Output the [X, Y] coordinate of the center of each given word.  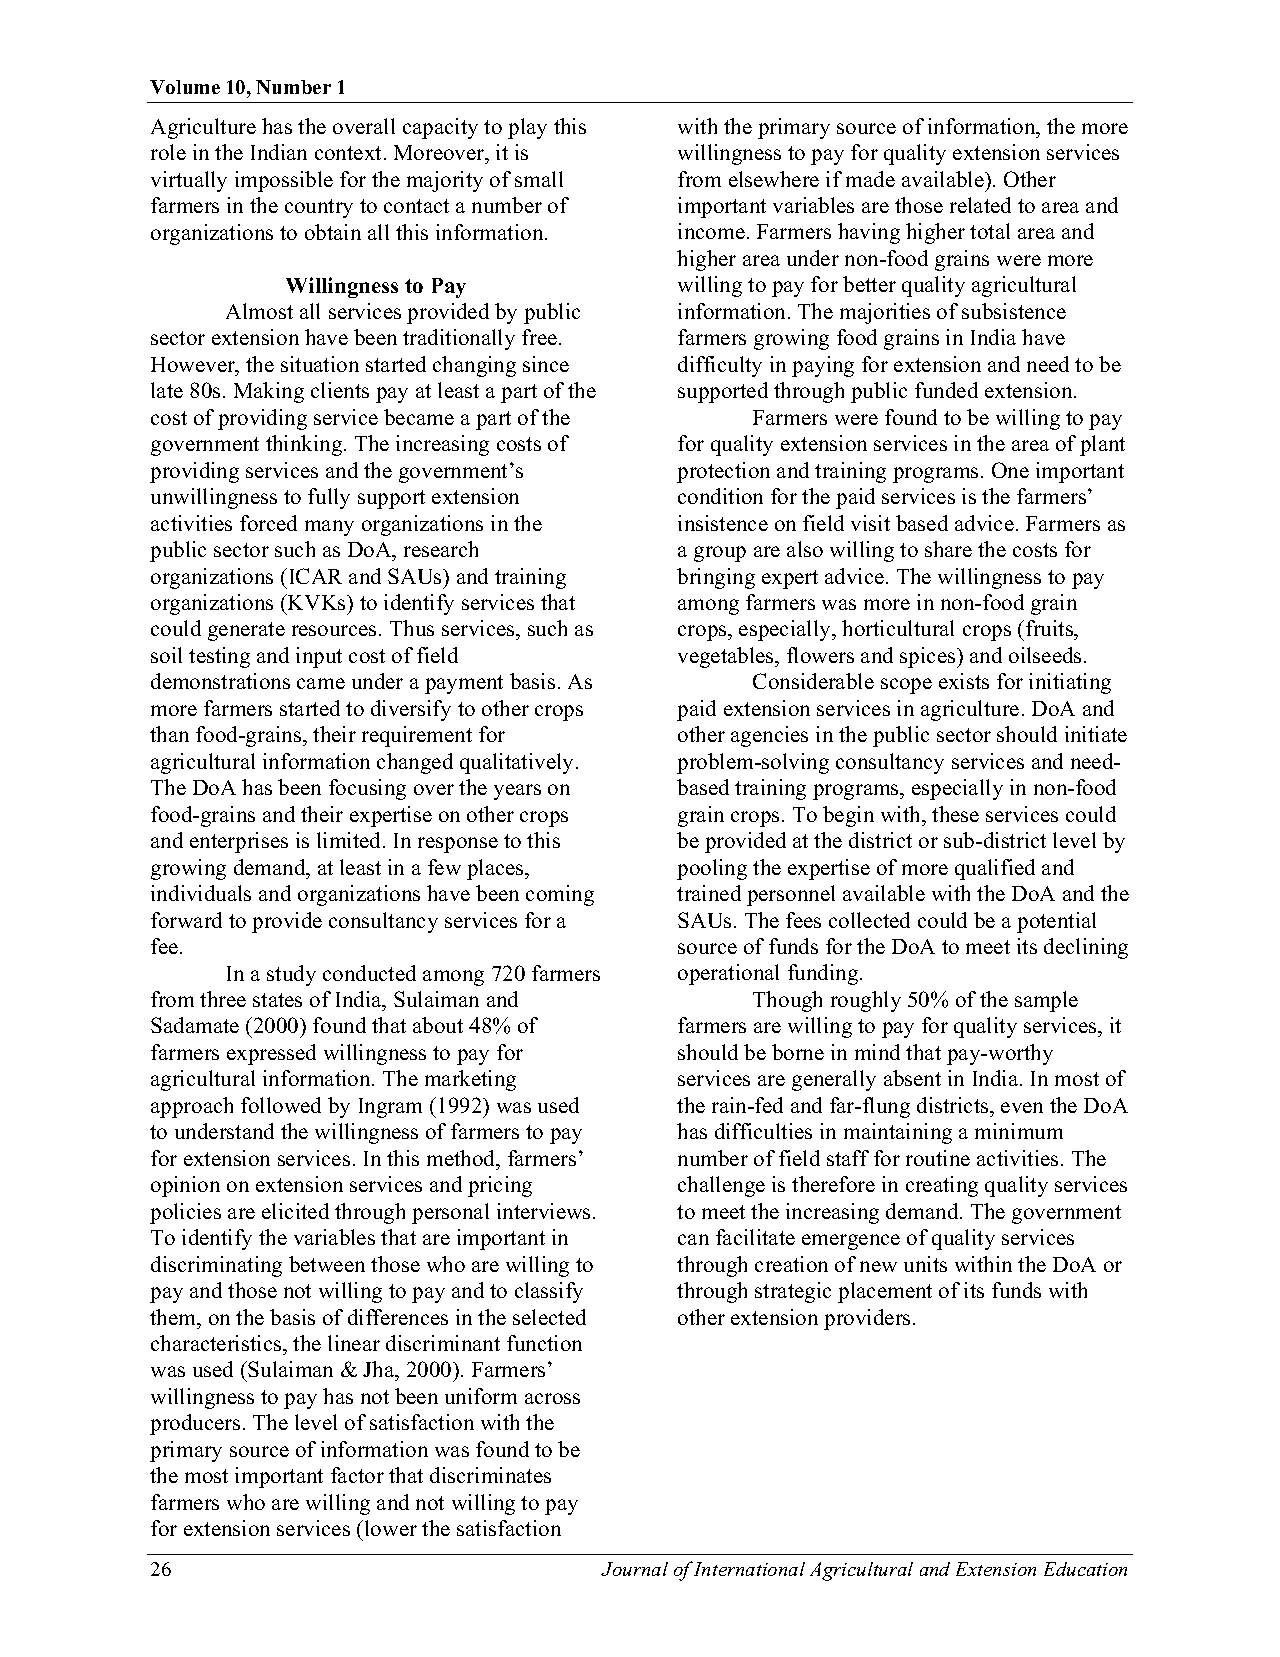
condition [720, 496]
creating [942, 1186]
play [527, 128]
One [1010, 470]
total [990, 231]
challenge [721, 1186]
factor [357, 1475]
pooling [712, 869]
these [955, 814]
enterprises [239, 842]
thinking [305, 445]
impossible [284, 181]
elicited [295, 1211]
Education [1085, 1569]
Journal [634, 1569]
